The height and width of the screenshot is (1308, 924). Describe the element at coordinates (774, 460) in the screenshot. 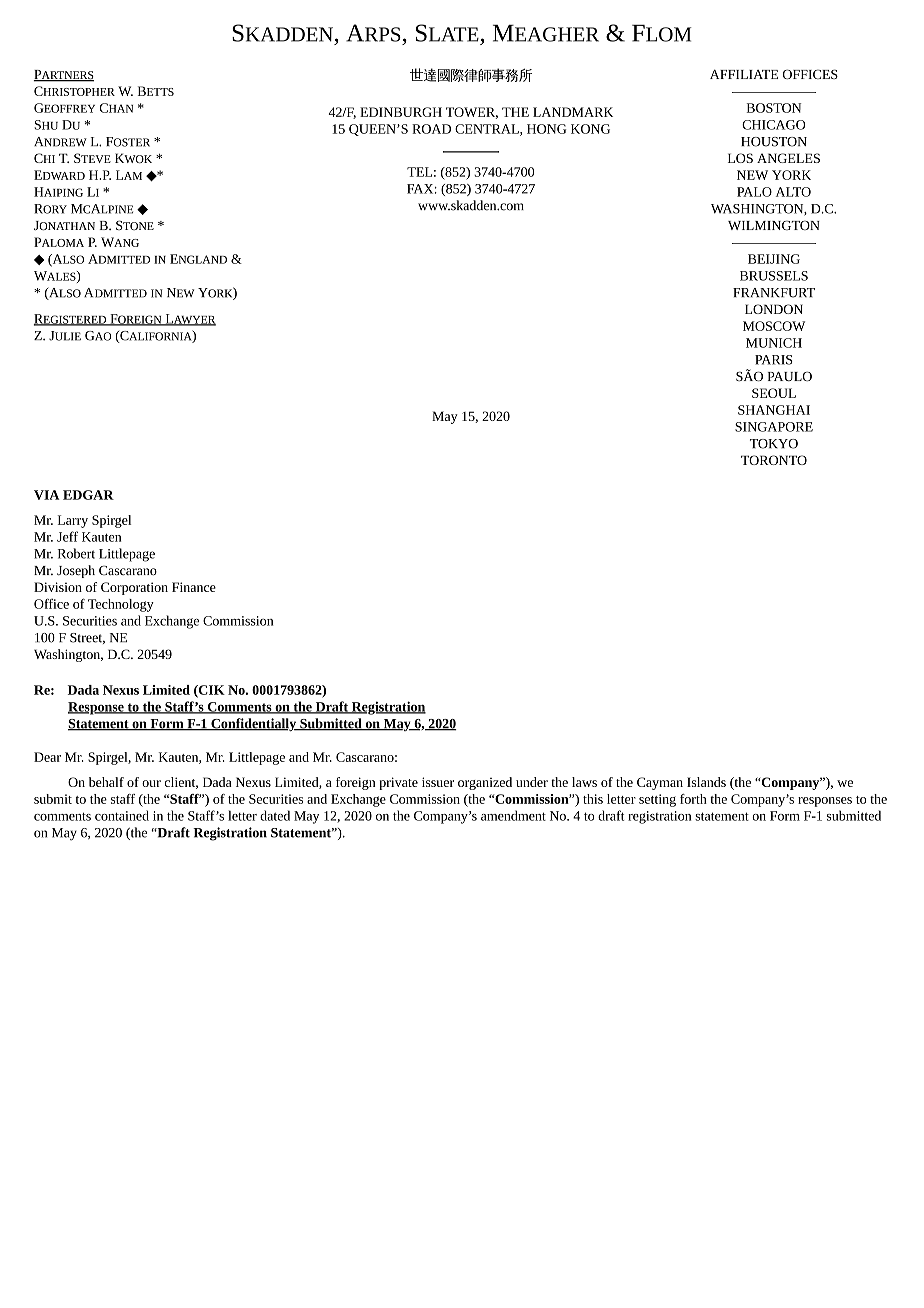

I see `TORONTO` at that location.
